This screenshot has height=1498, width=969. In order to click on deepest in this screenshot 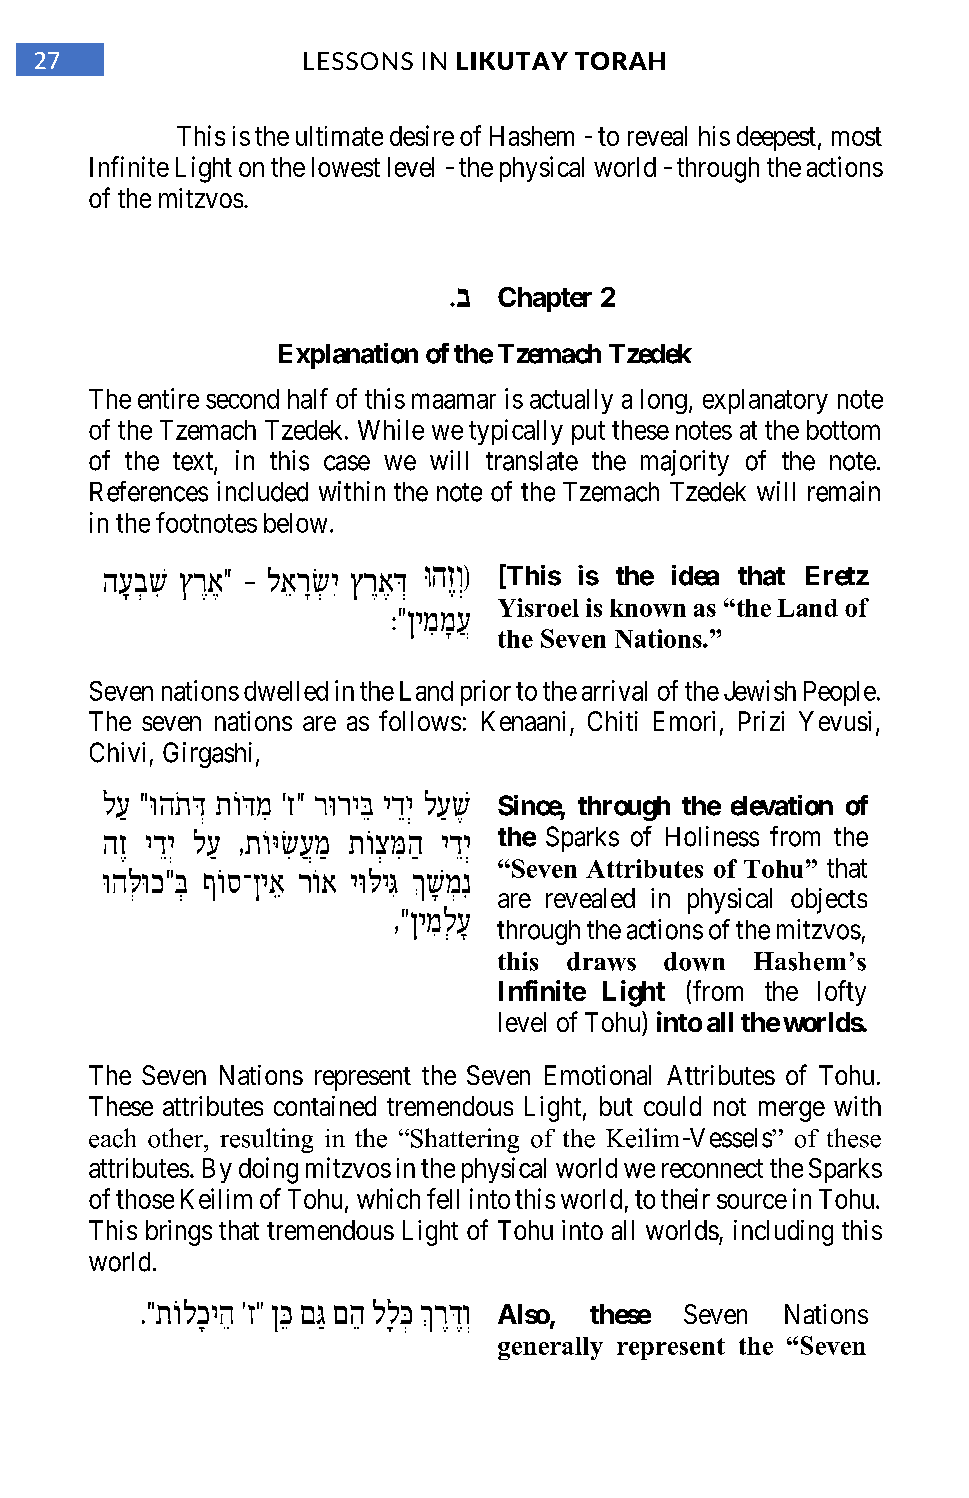, I will do `click(776, 138)`.
